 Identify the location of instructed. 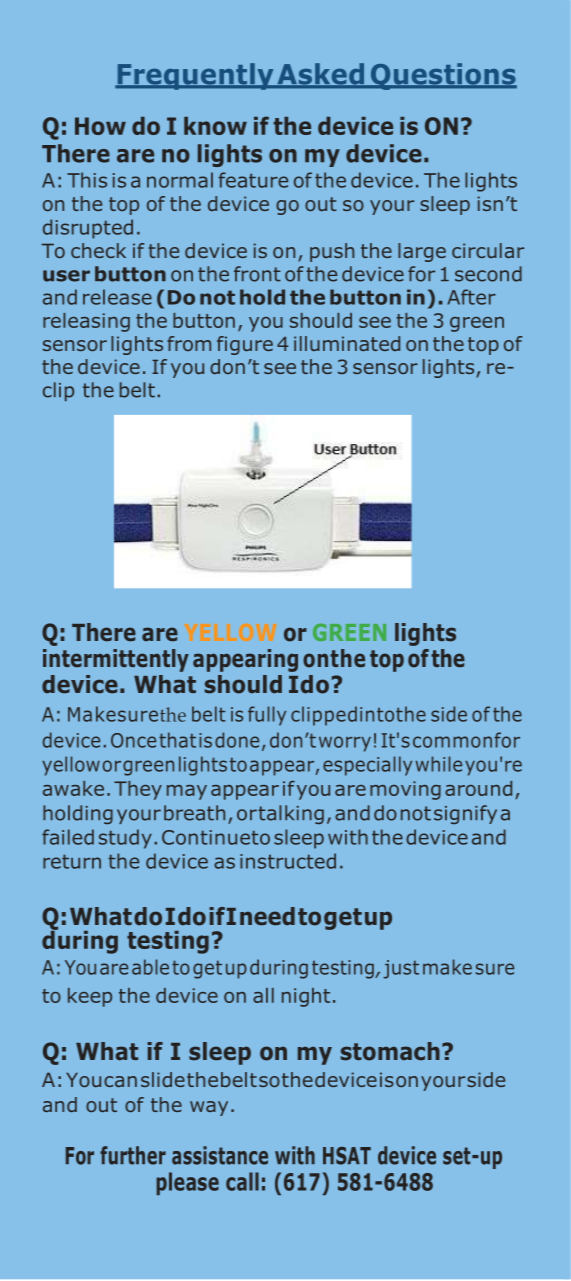
(288, 861).
